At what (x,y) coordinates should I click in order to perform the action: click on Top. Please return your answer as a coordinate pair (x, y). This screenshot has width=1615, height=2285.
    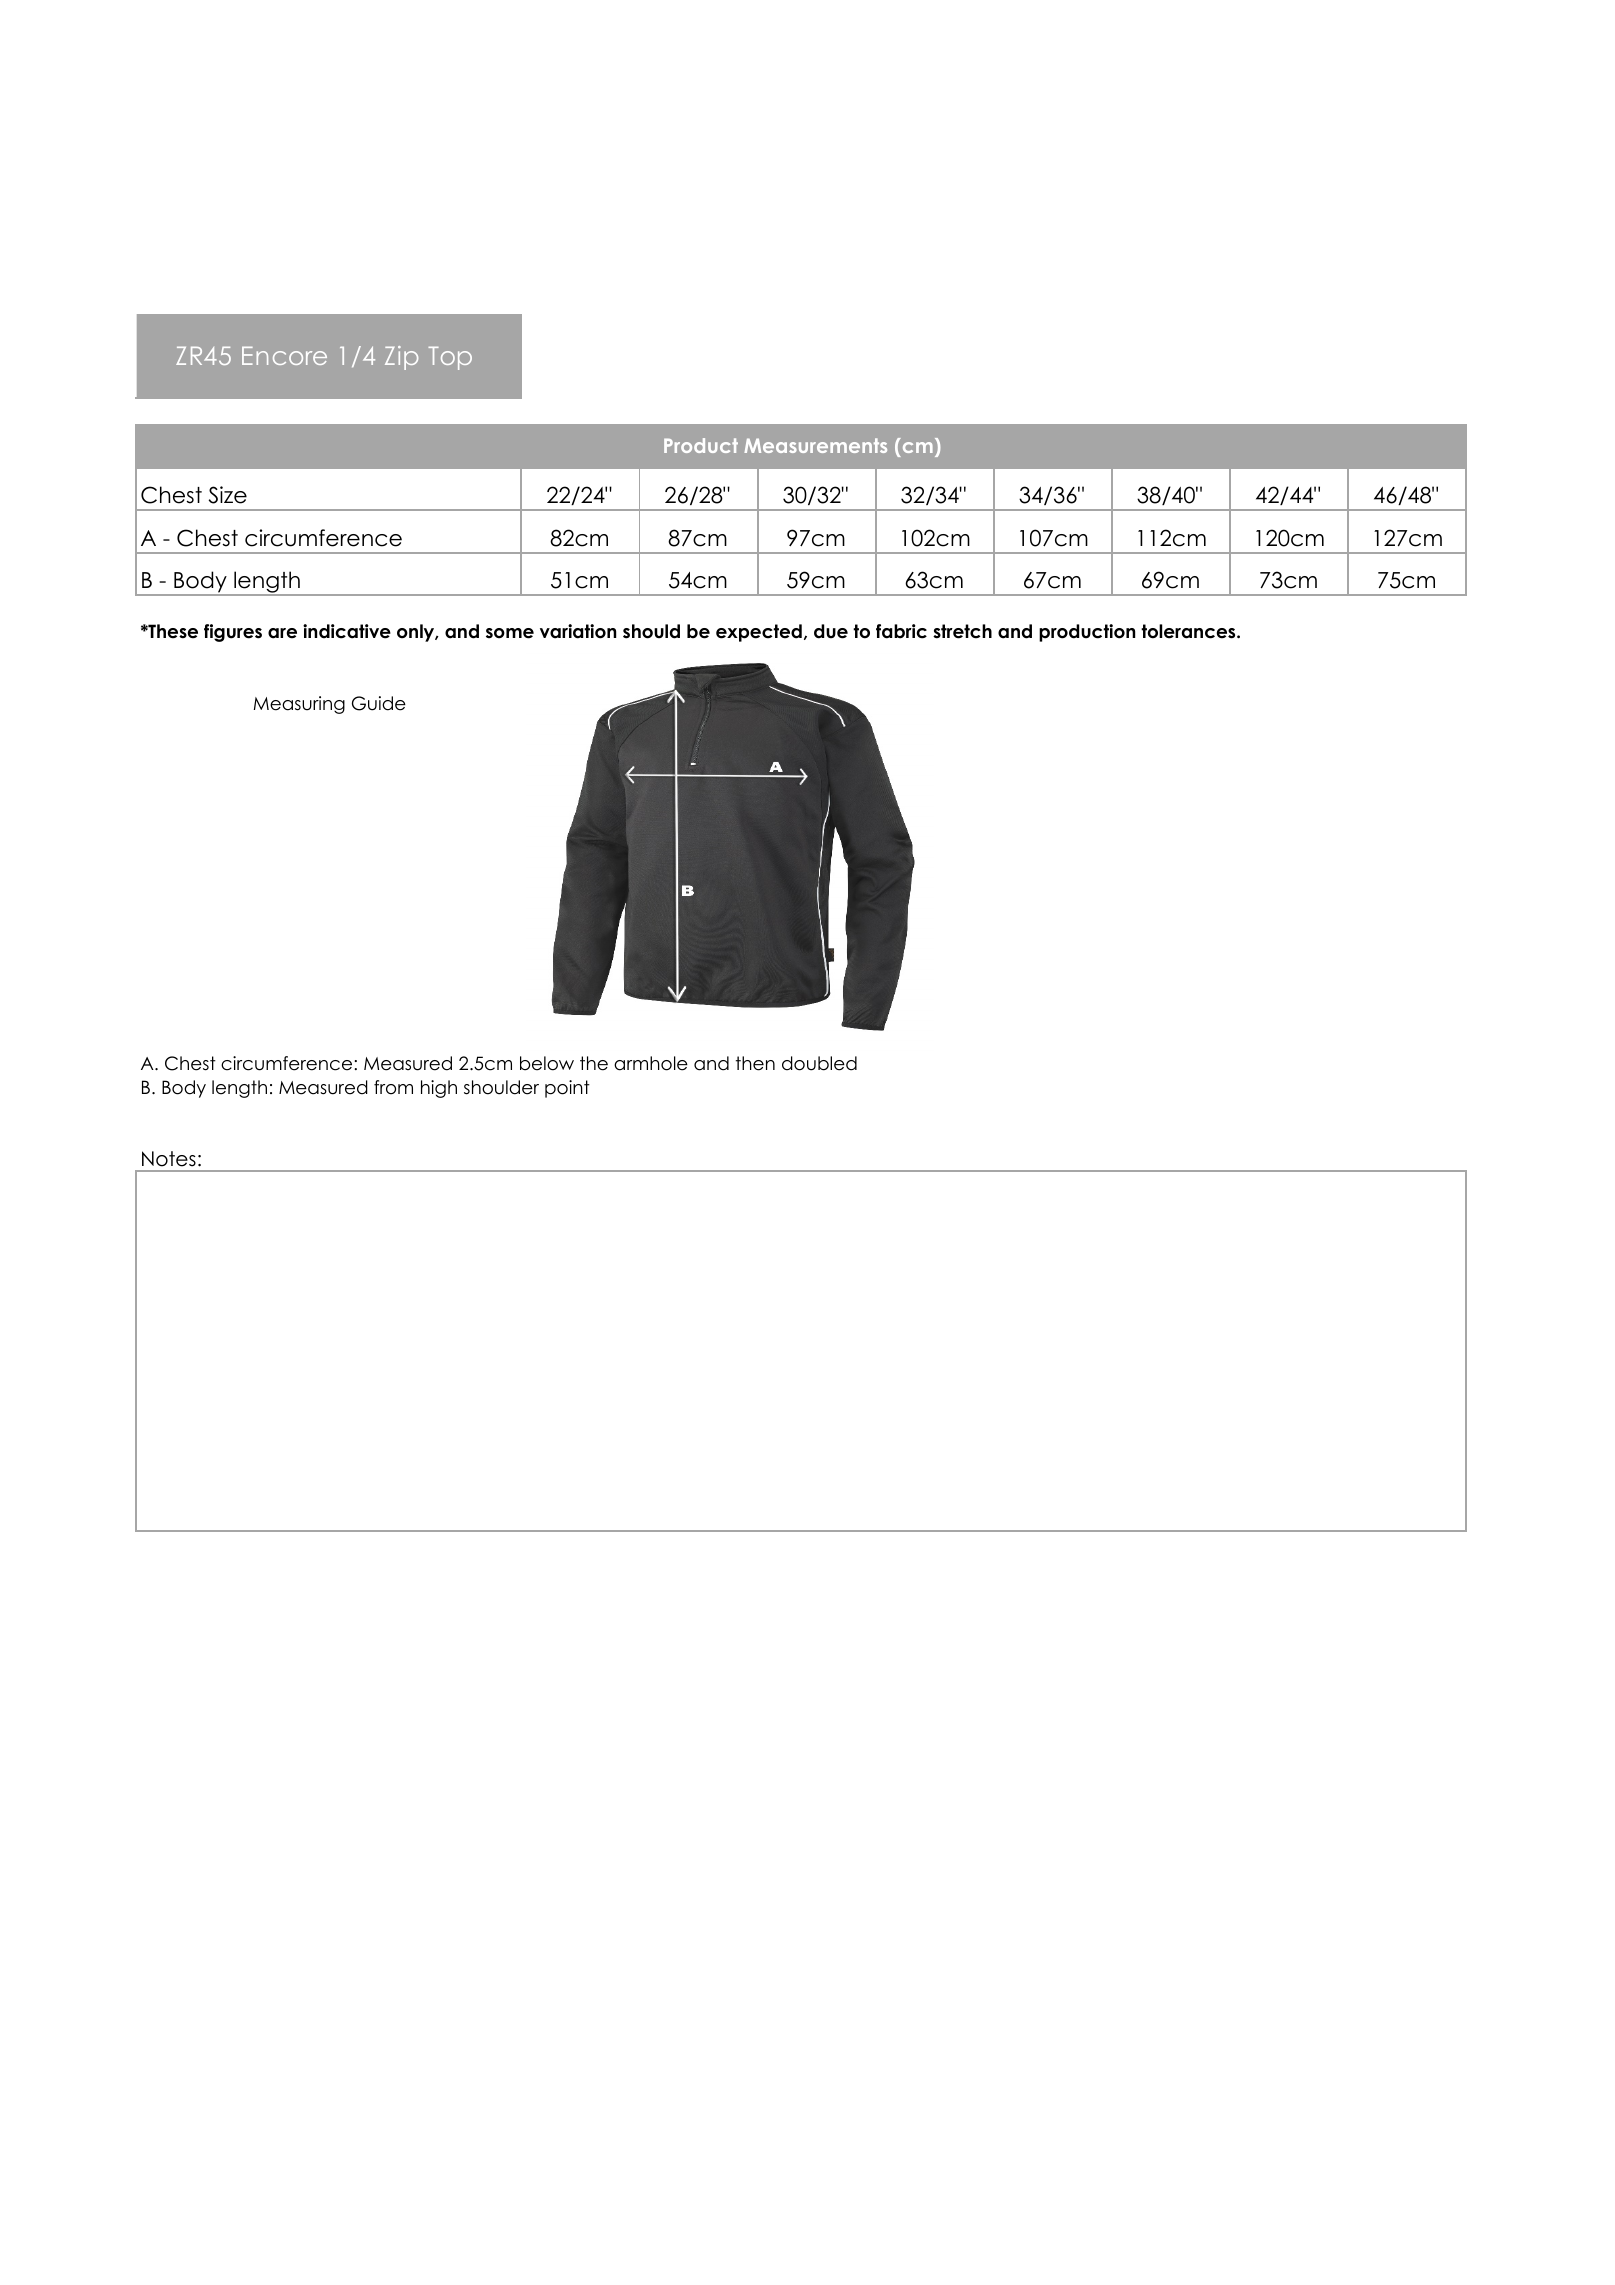
    Looking at the image, I should click on (450, 358).
